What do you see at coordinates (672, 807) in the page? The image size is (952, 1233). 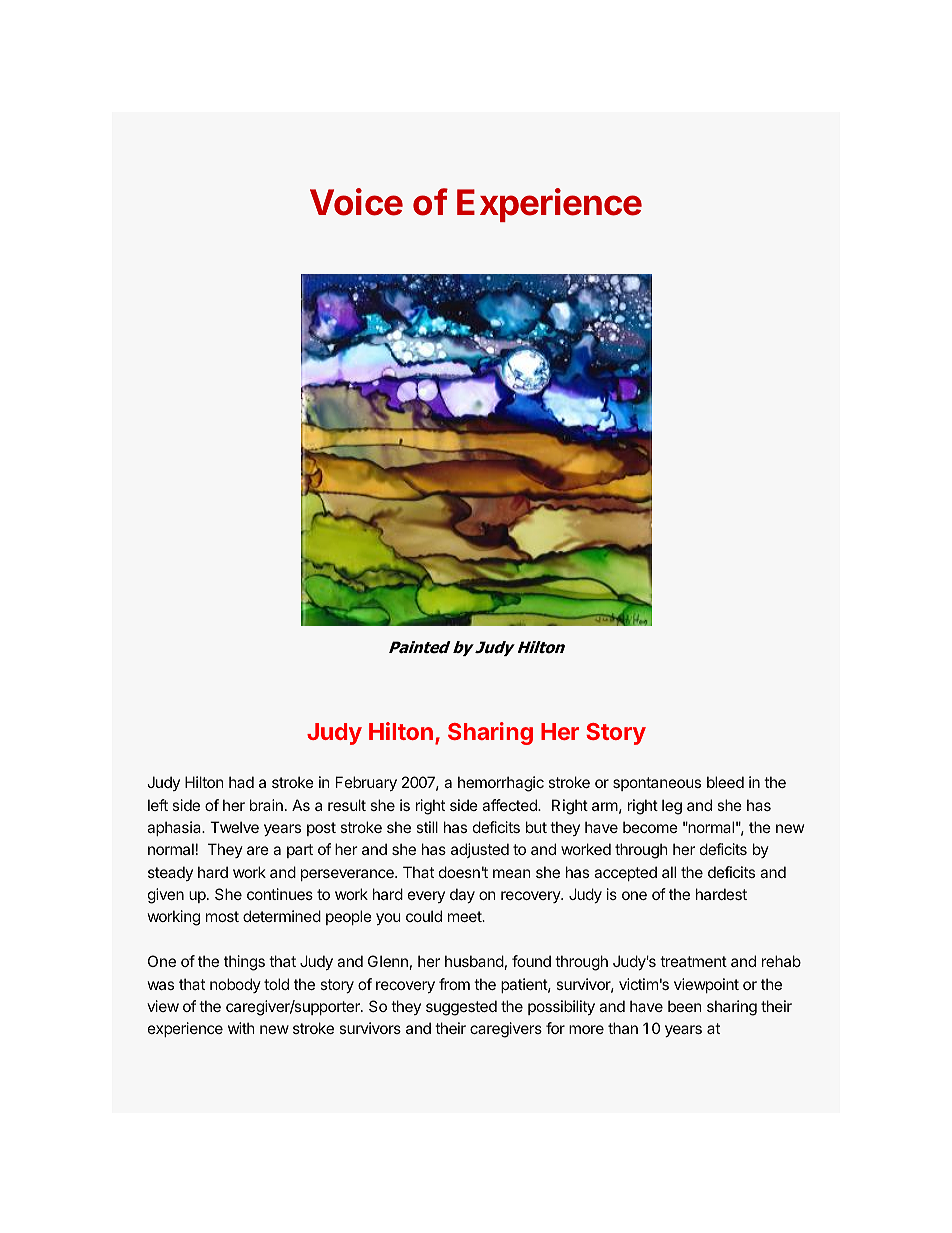 I see `leg` at bounding box center [672, 807].
